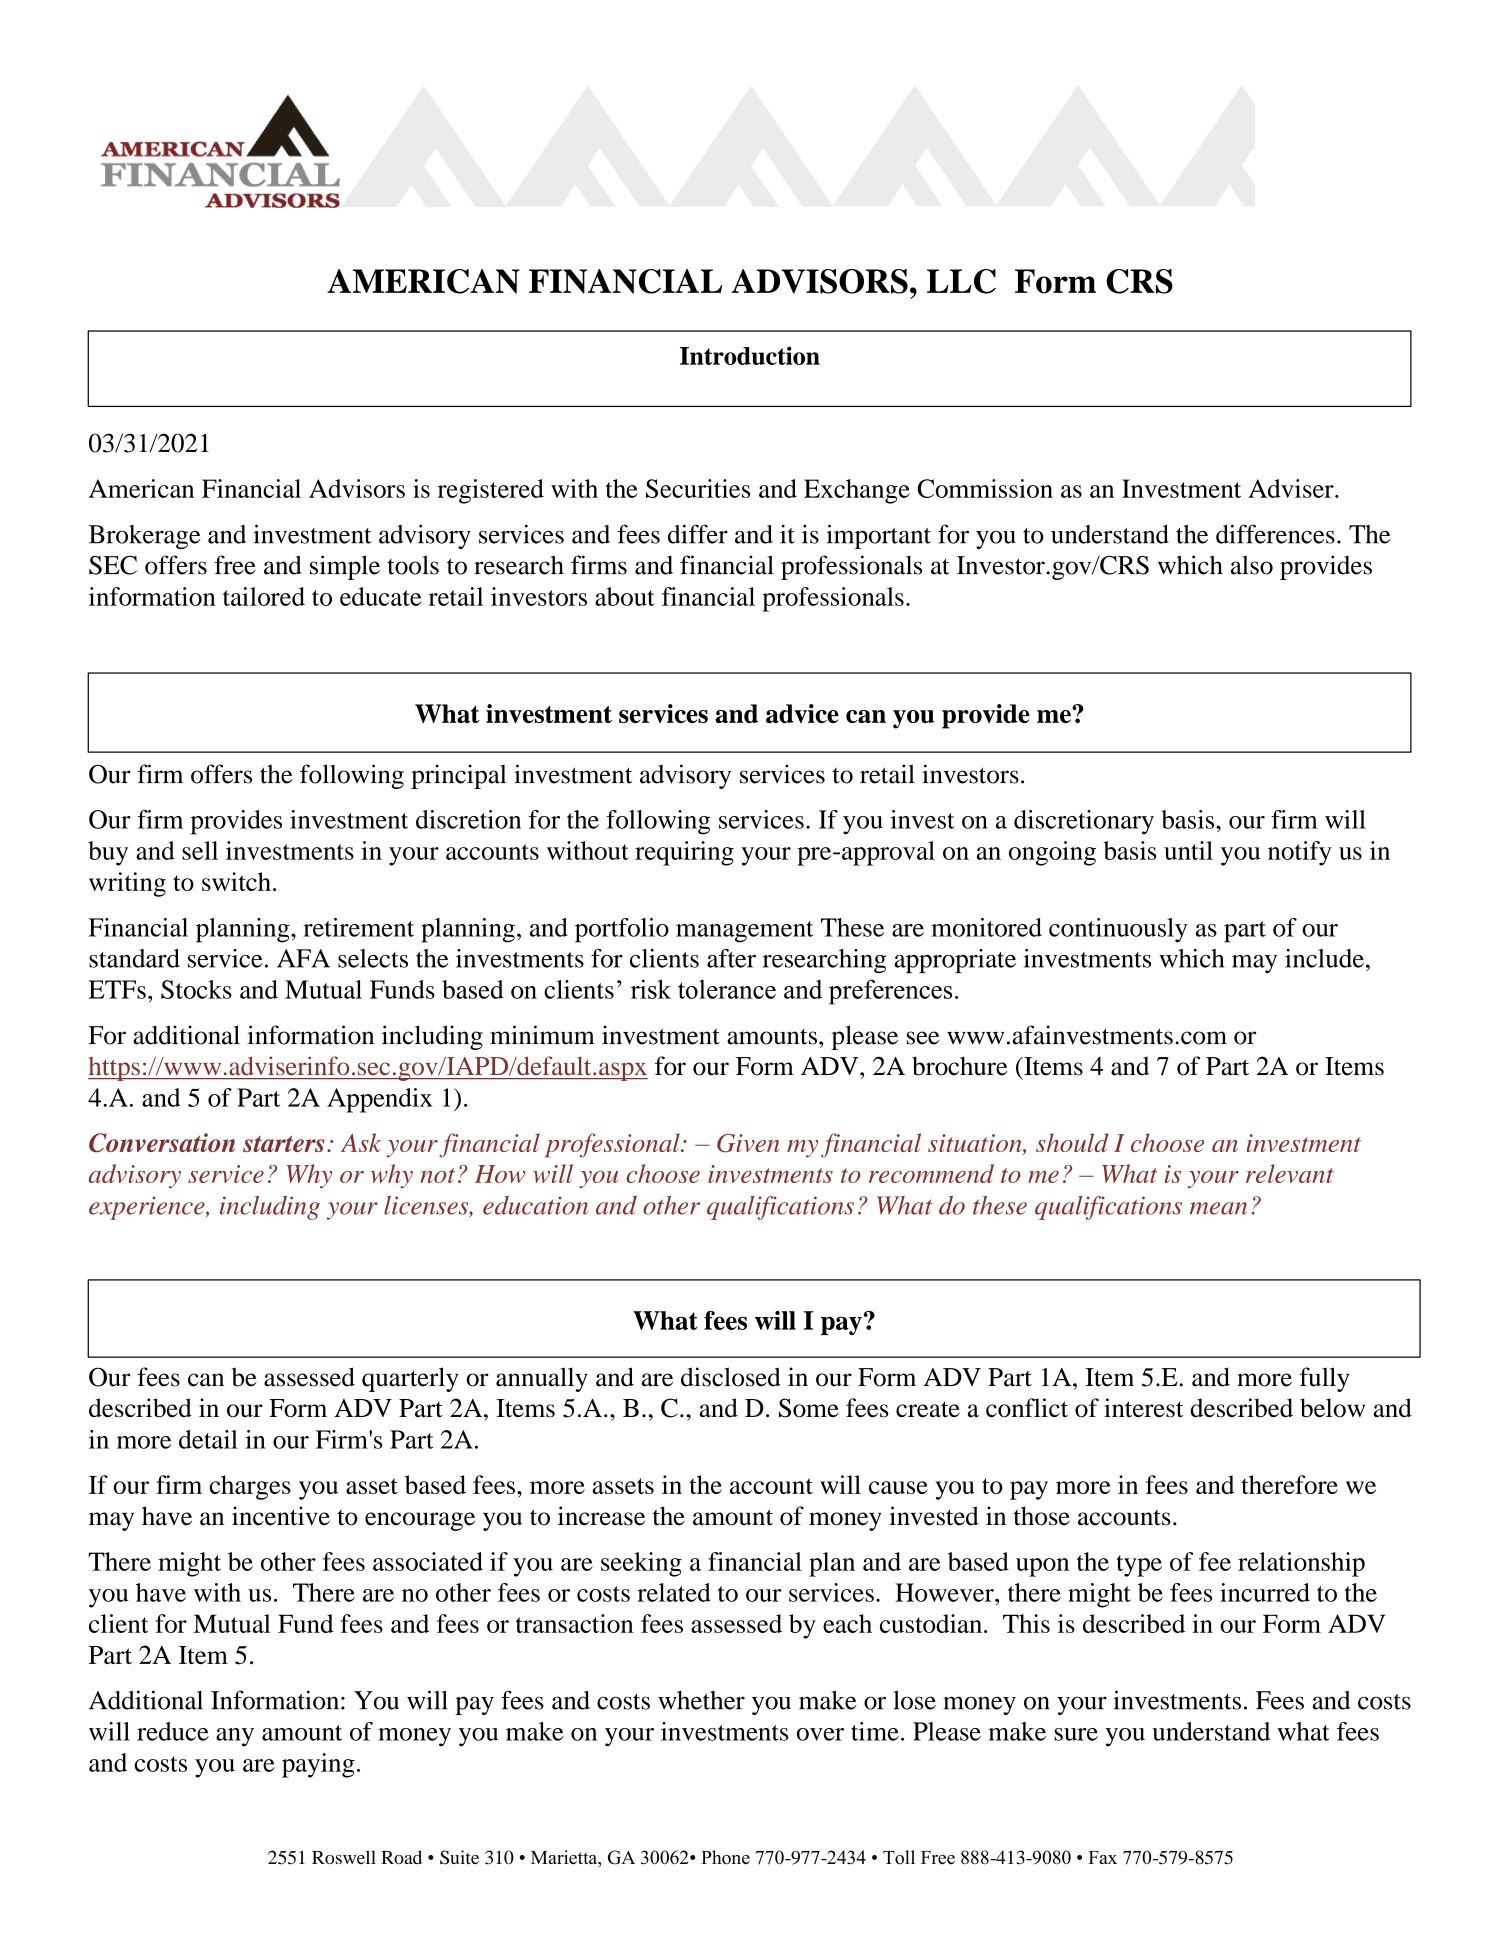 The height and width of the screenshot is (1942, 1501). What do you see at coordinates (144, 537) in the screenshot?
I see `Brokerage` at bounding box center [144, 537].
